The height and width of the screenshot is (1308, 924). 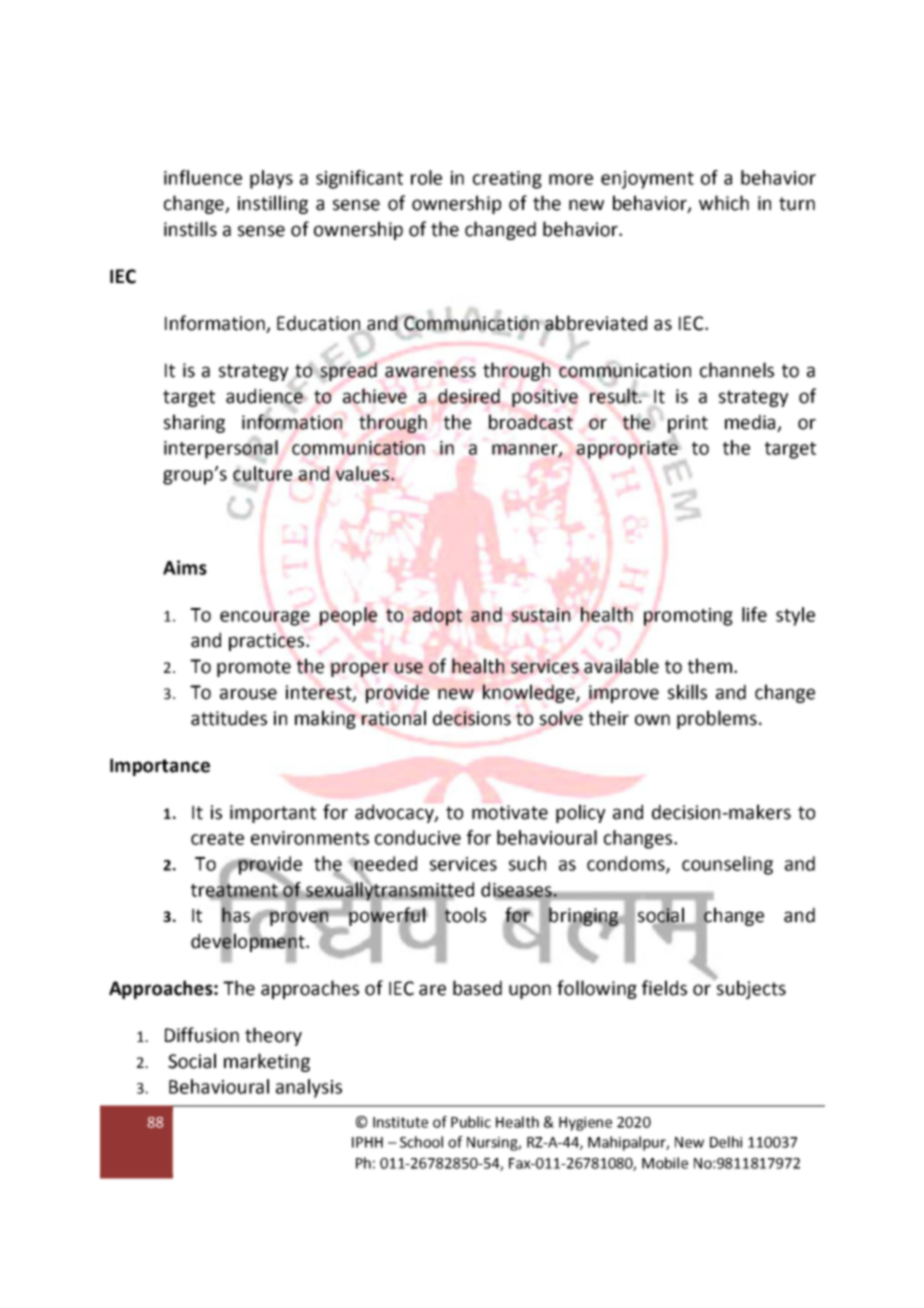 I want to click on Delhi, so click(x=726, y=1142).
